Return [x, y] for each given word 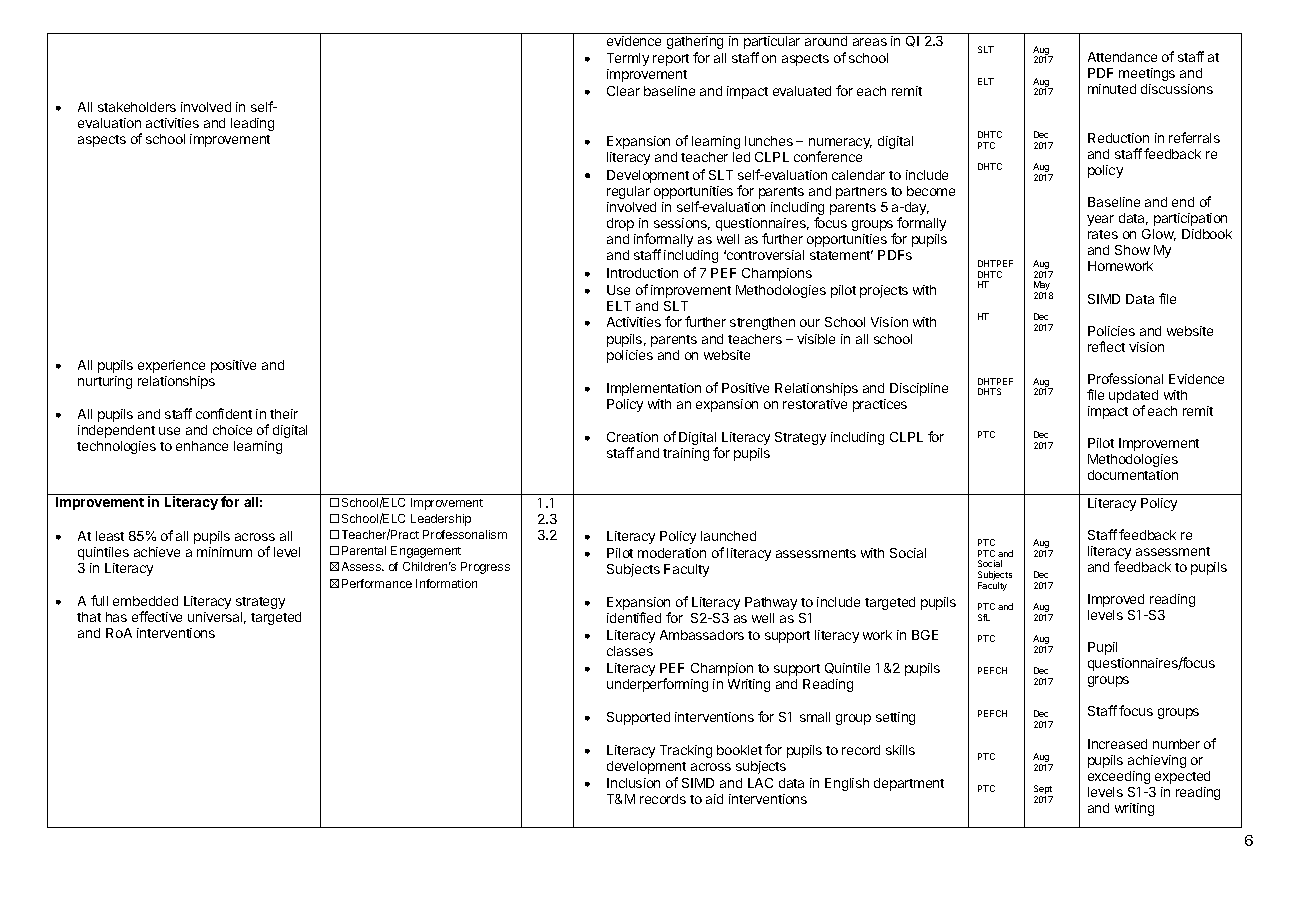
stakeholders [137, 107]
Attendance [1122, 57]
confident [224, 413]
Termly [628, 59]
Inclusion [633, 783]
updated [1133, 398]
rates [1103, 234]
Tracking [686, 751]
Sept [1043, 791]
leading [252, 124]
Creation [632, 437]
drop [620, 224]
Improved [1116, 600]
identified [634, 617]
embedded [145, 601]
